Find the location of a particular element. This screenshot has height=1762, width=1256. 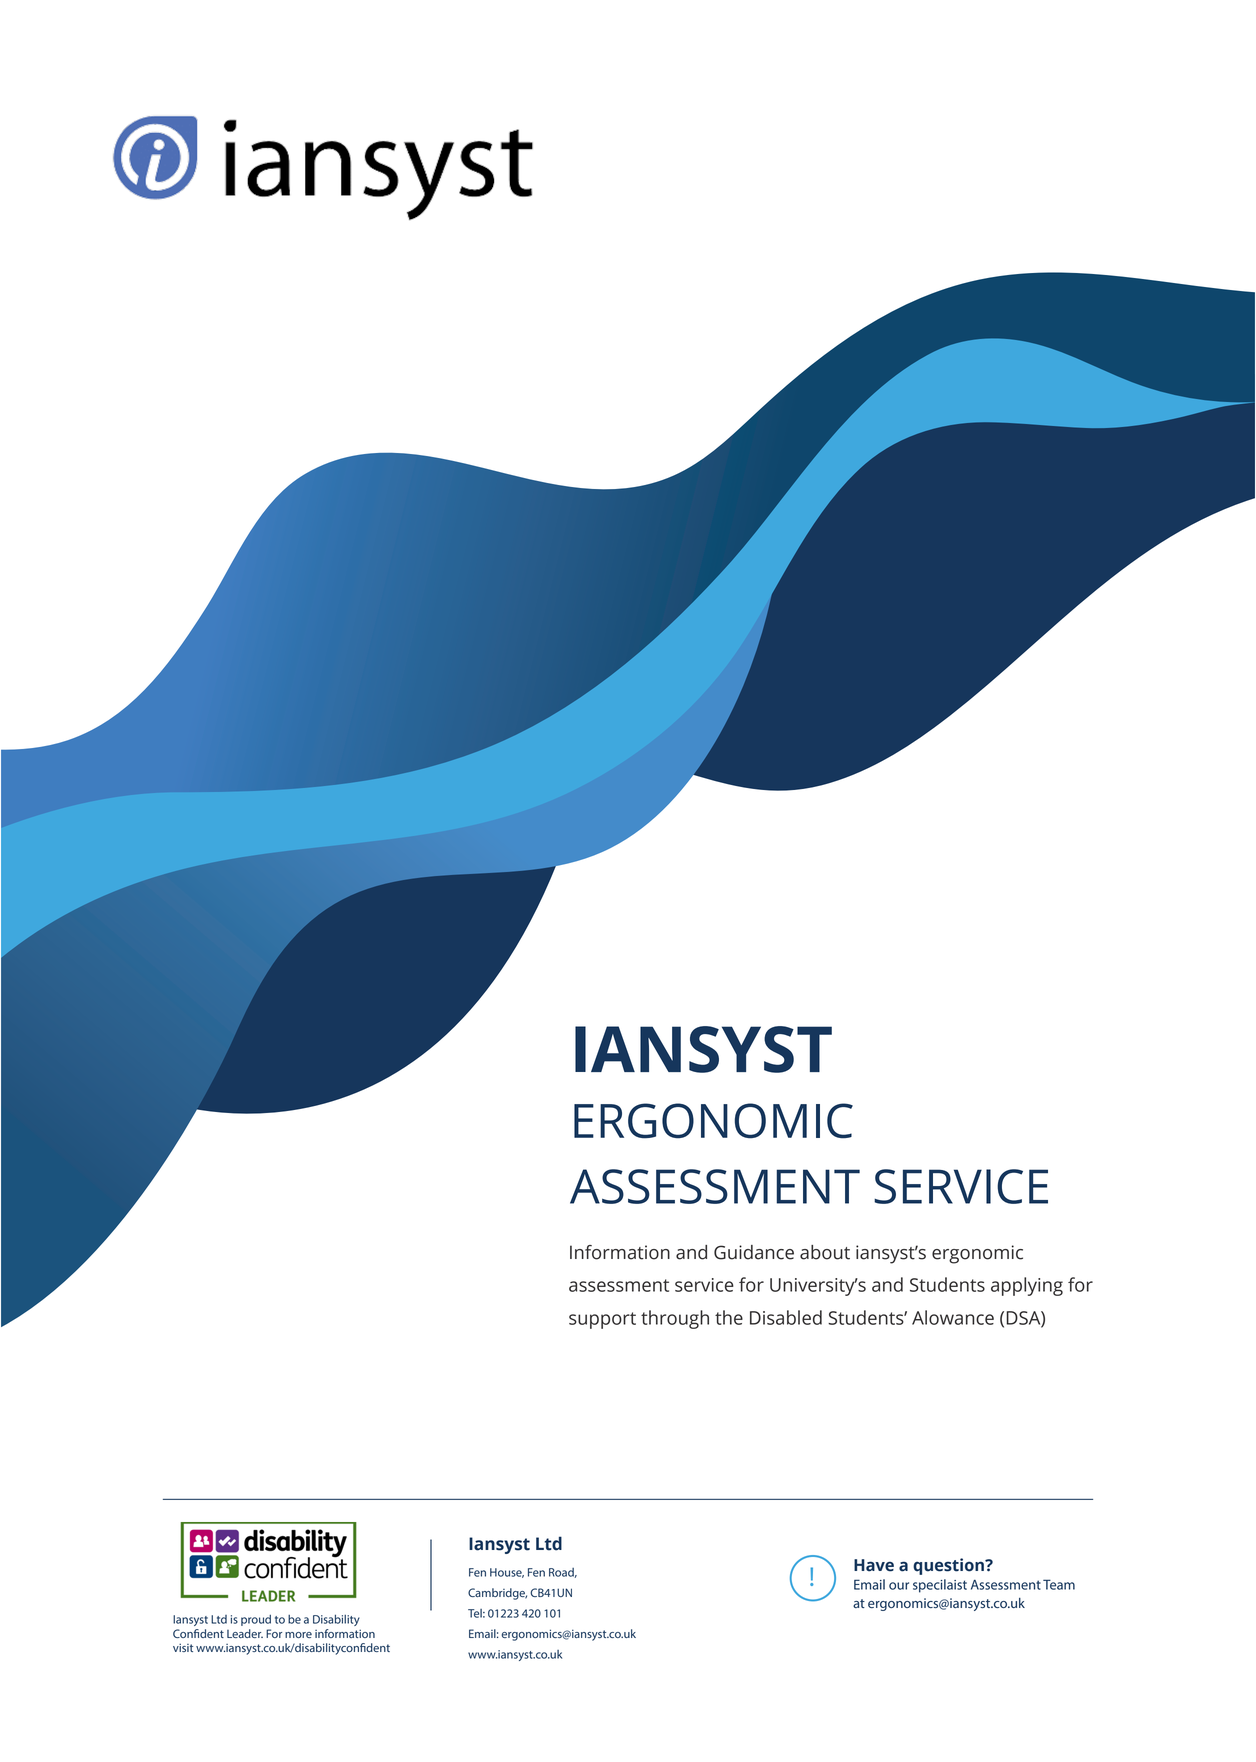

through is located at coordinates (675, 1319).
